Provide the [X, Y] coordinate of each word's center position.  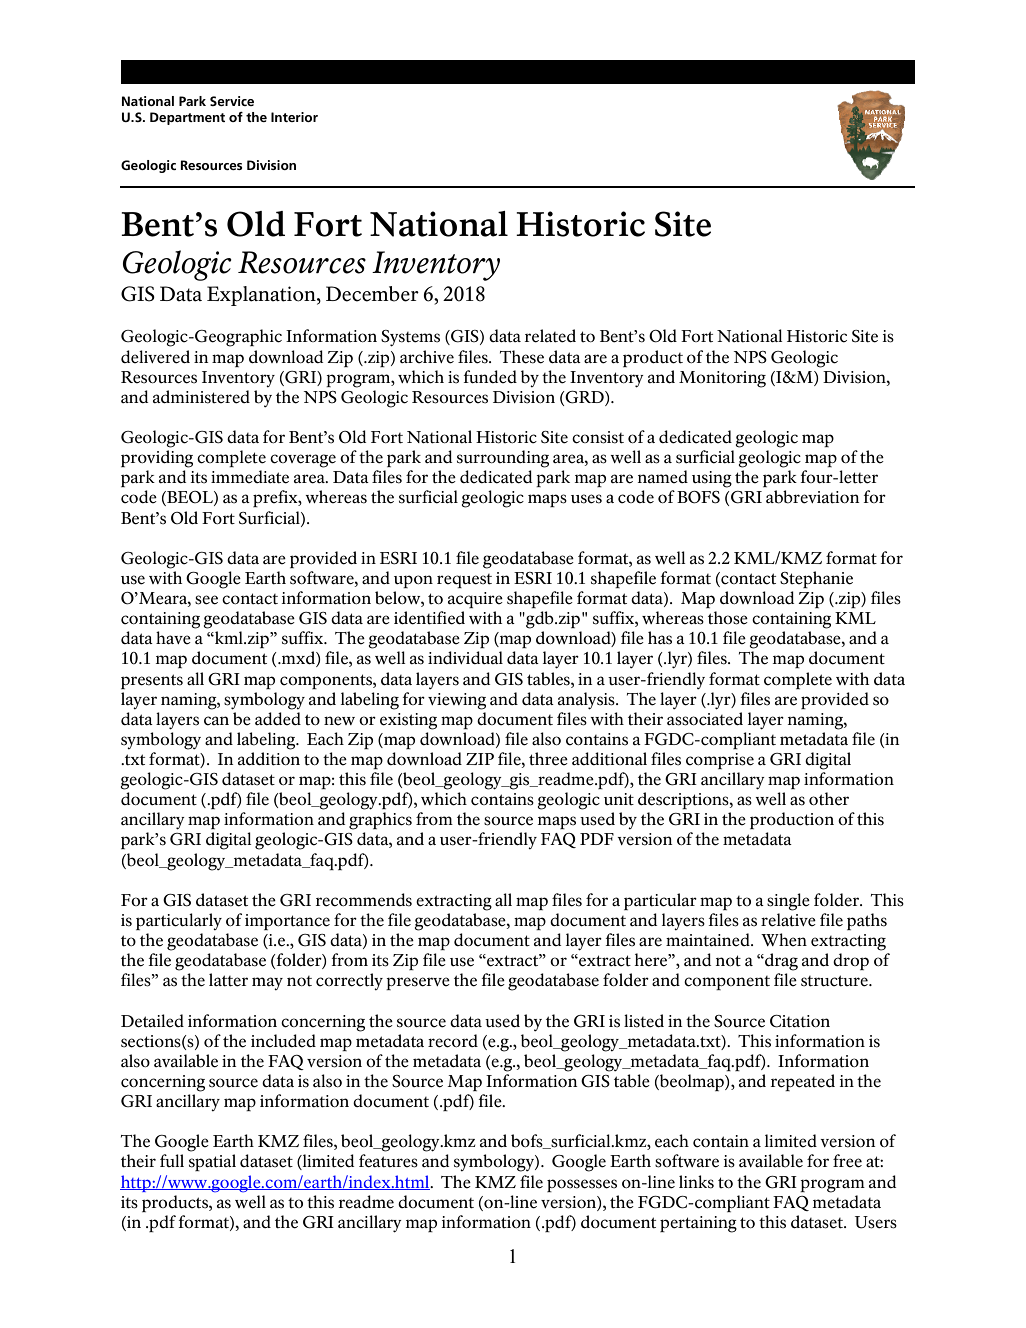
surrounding [503, 459]
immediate [250, 477]
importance [287, 922]
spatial [212, 1162]
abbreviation [813, 497]
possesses [582, 1185]
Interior [294, 117]
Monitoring [722, 379]
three [548, 759]
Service [232, 101]
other [829, 799]
